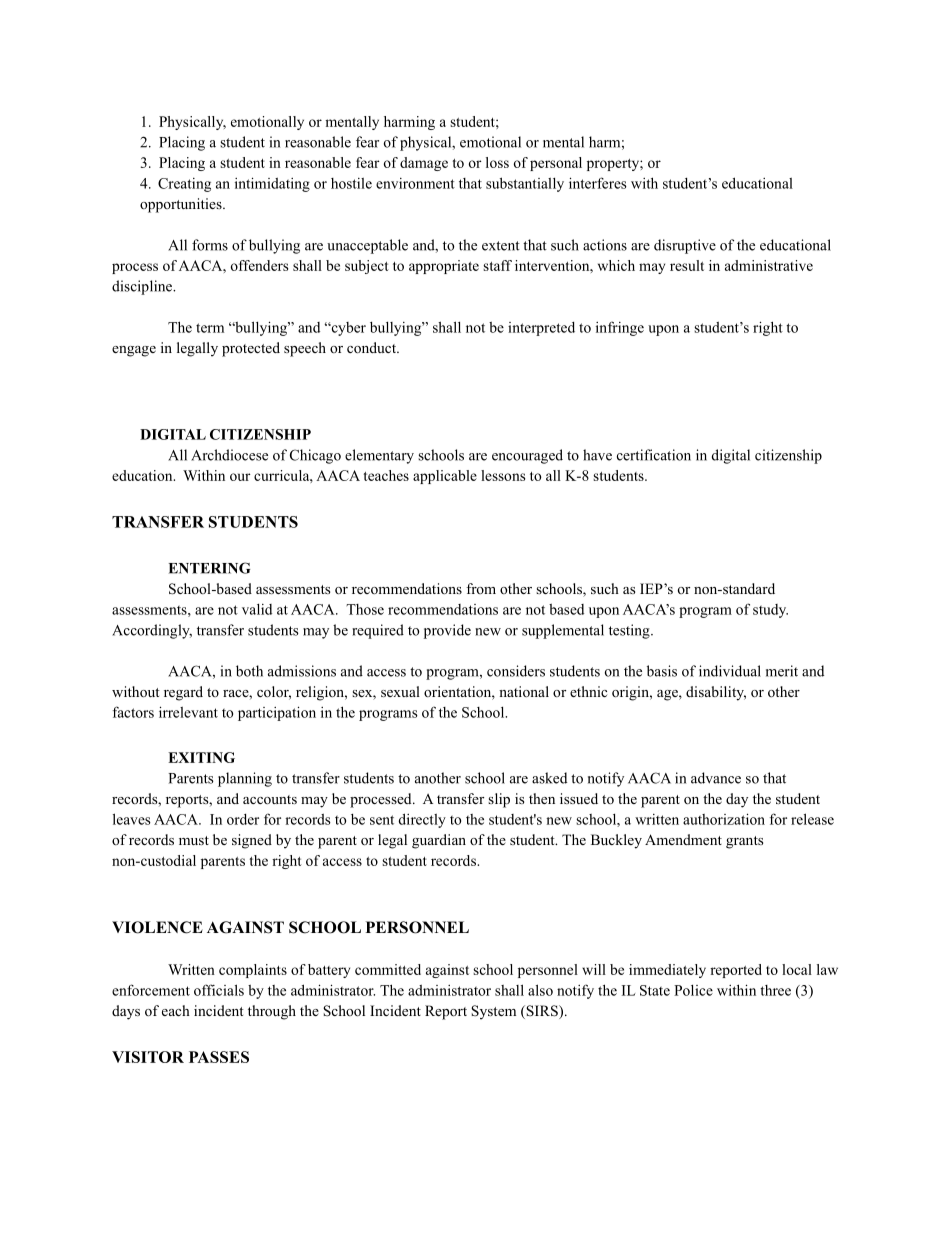 The width and height of the image is (952, 1233). What do you see at coordinates (481, 588) in the image?
I see `from` at bounding box center [481, 588].
